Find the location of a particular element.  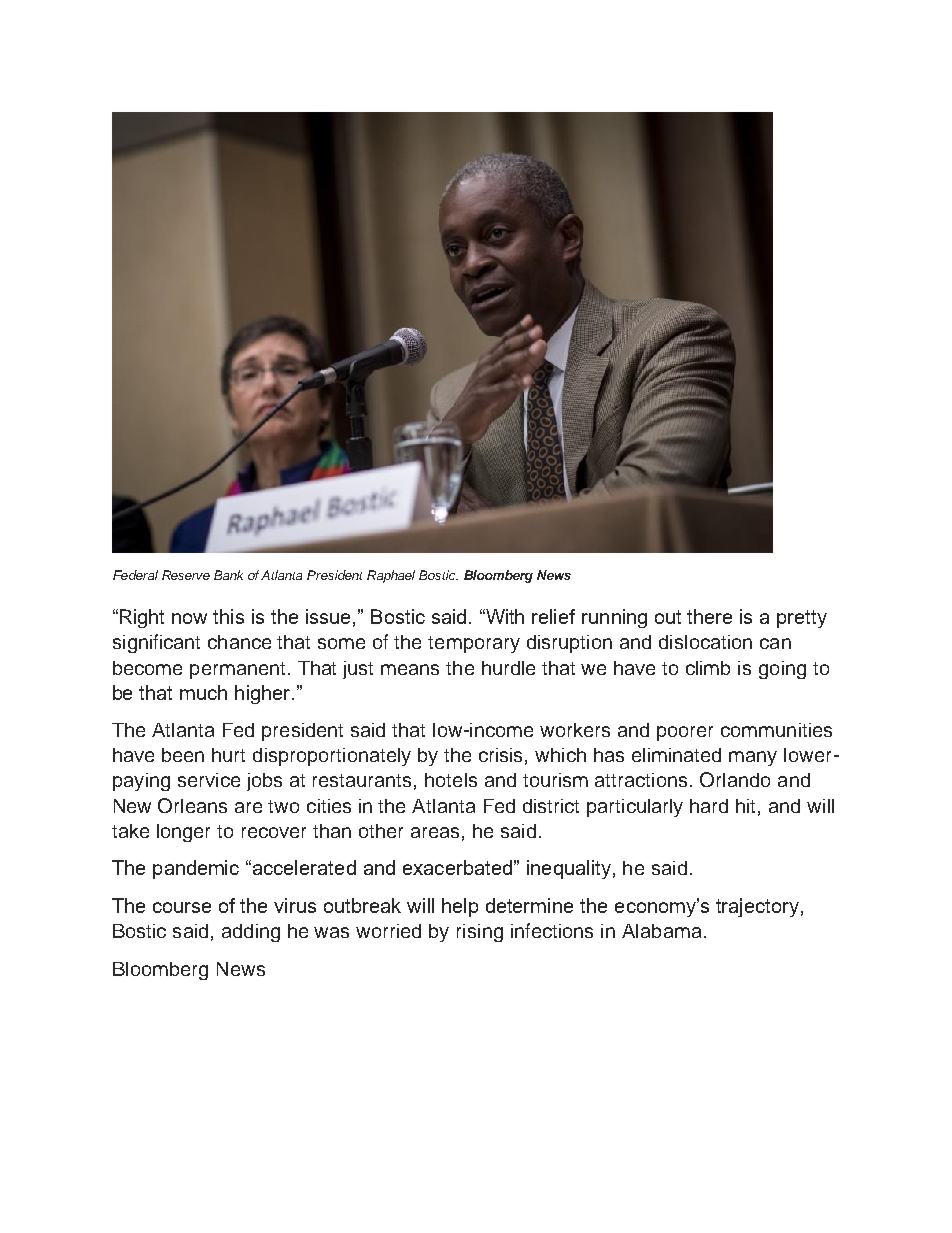

rising is located at coordinates (480, 933).
